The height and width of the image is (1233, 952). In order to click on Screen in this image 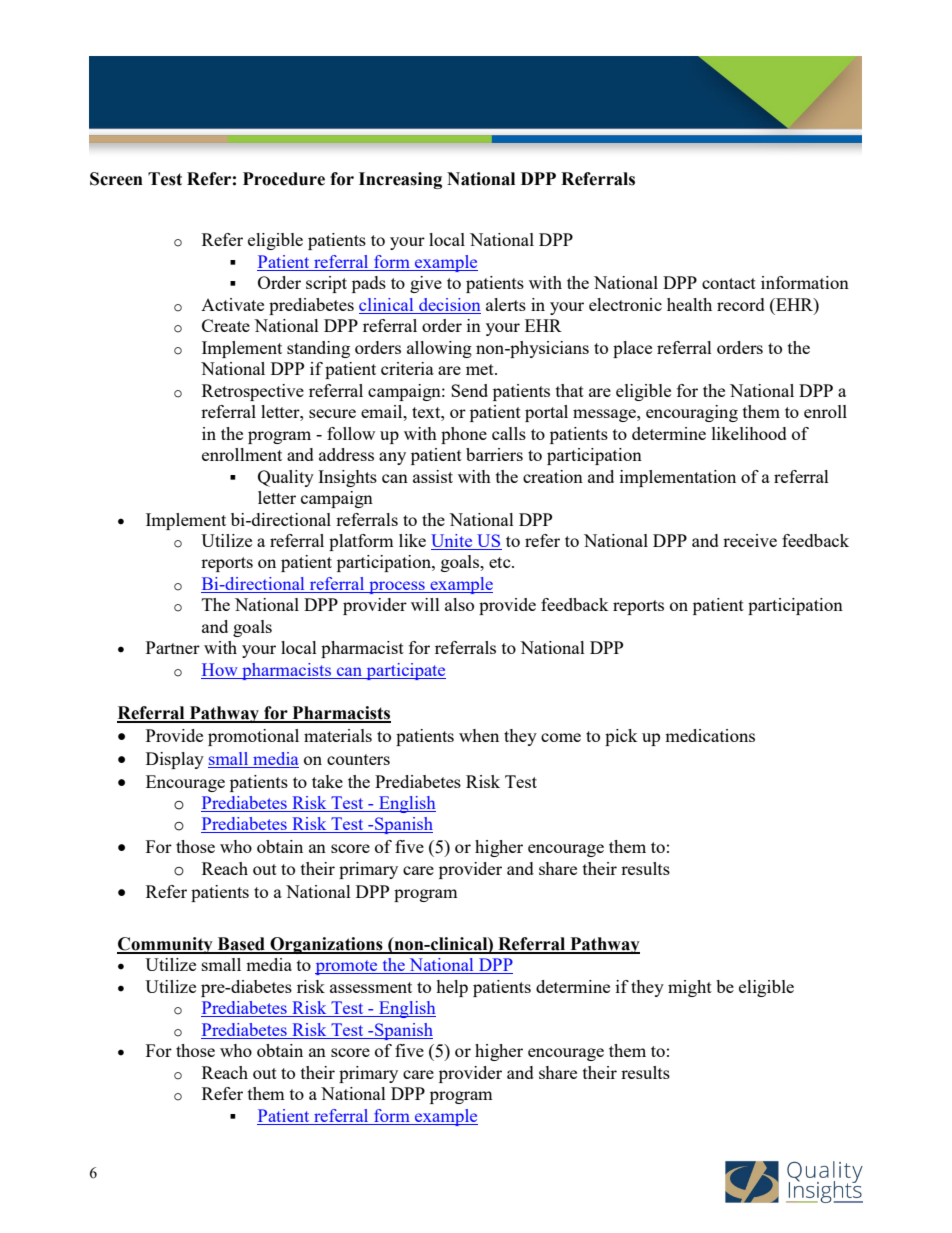, I will do `click(116, 179)`.
